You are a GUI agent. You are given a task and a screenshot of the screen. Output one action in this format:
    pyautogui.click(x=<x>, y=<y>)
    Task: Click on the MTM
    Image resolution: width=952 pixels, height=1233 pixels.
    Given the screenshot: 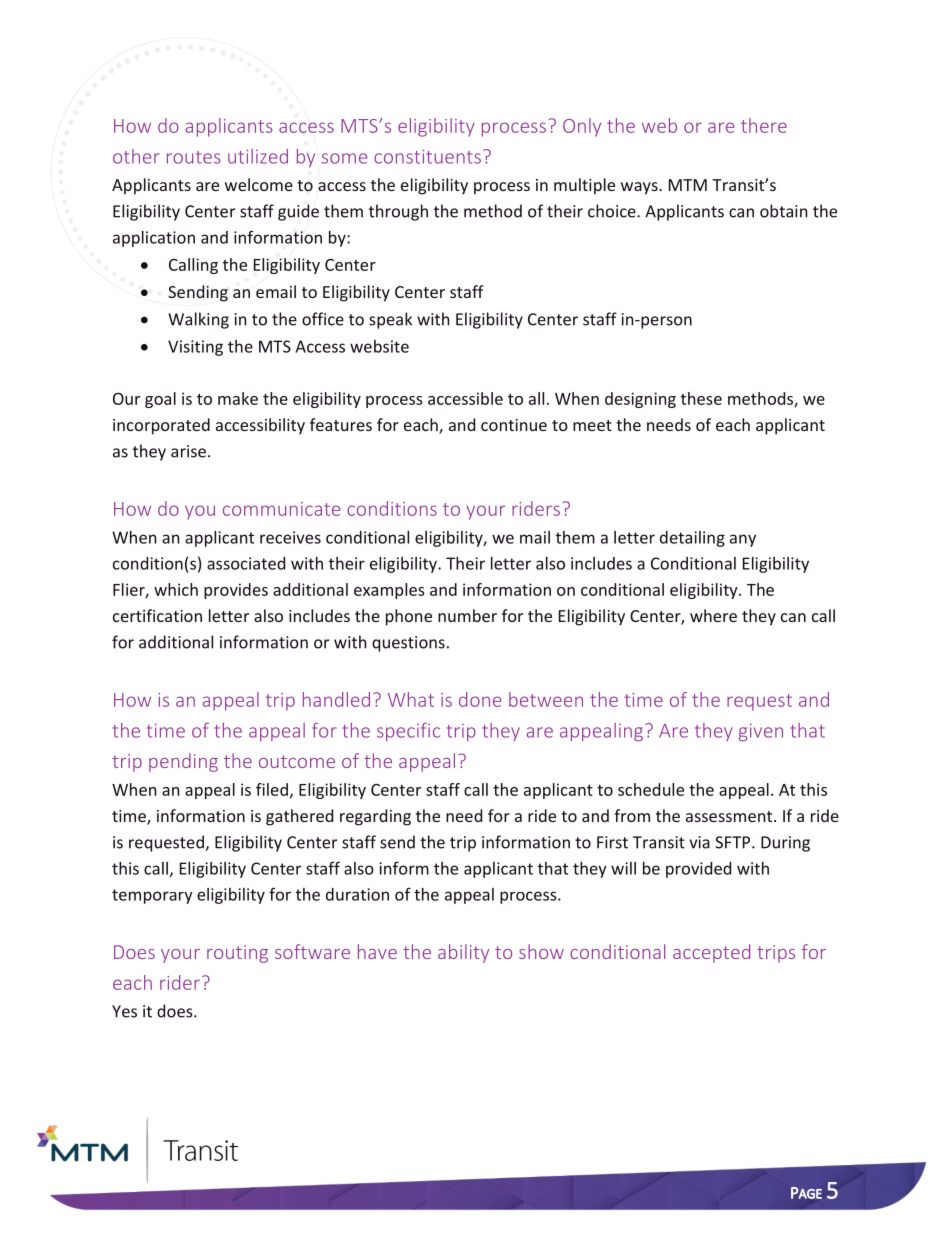 What is the action you would take?
    pyautogui.click(x=688, y=185)
